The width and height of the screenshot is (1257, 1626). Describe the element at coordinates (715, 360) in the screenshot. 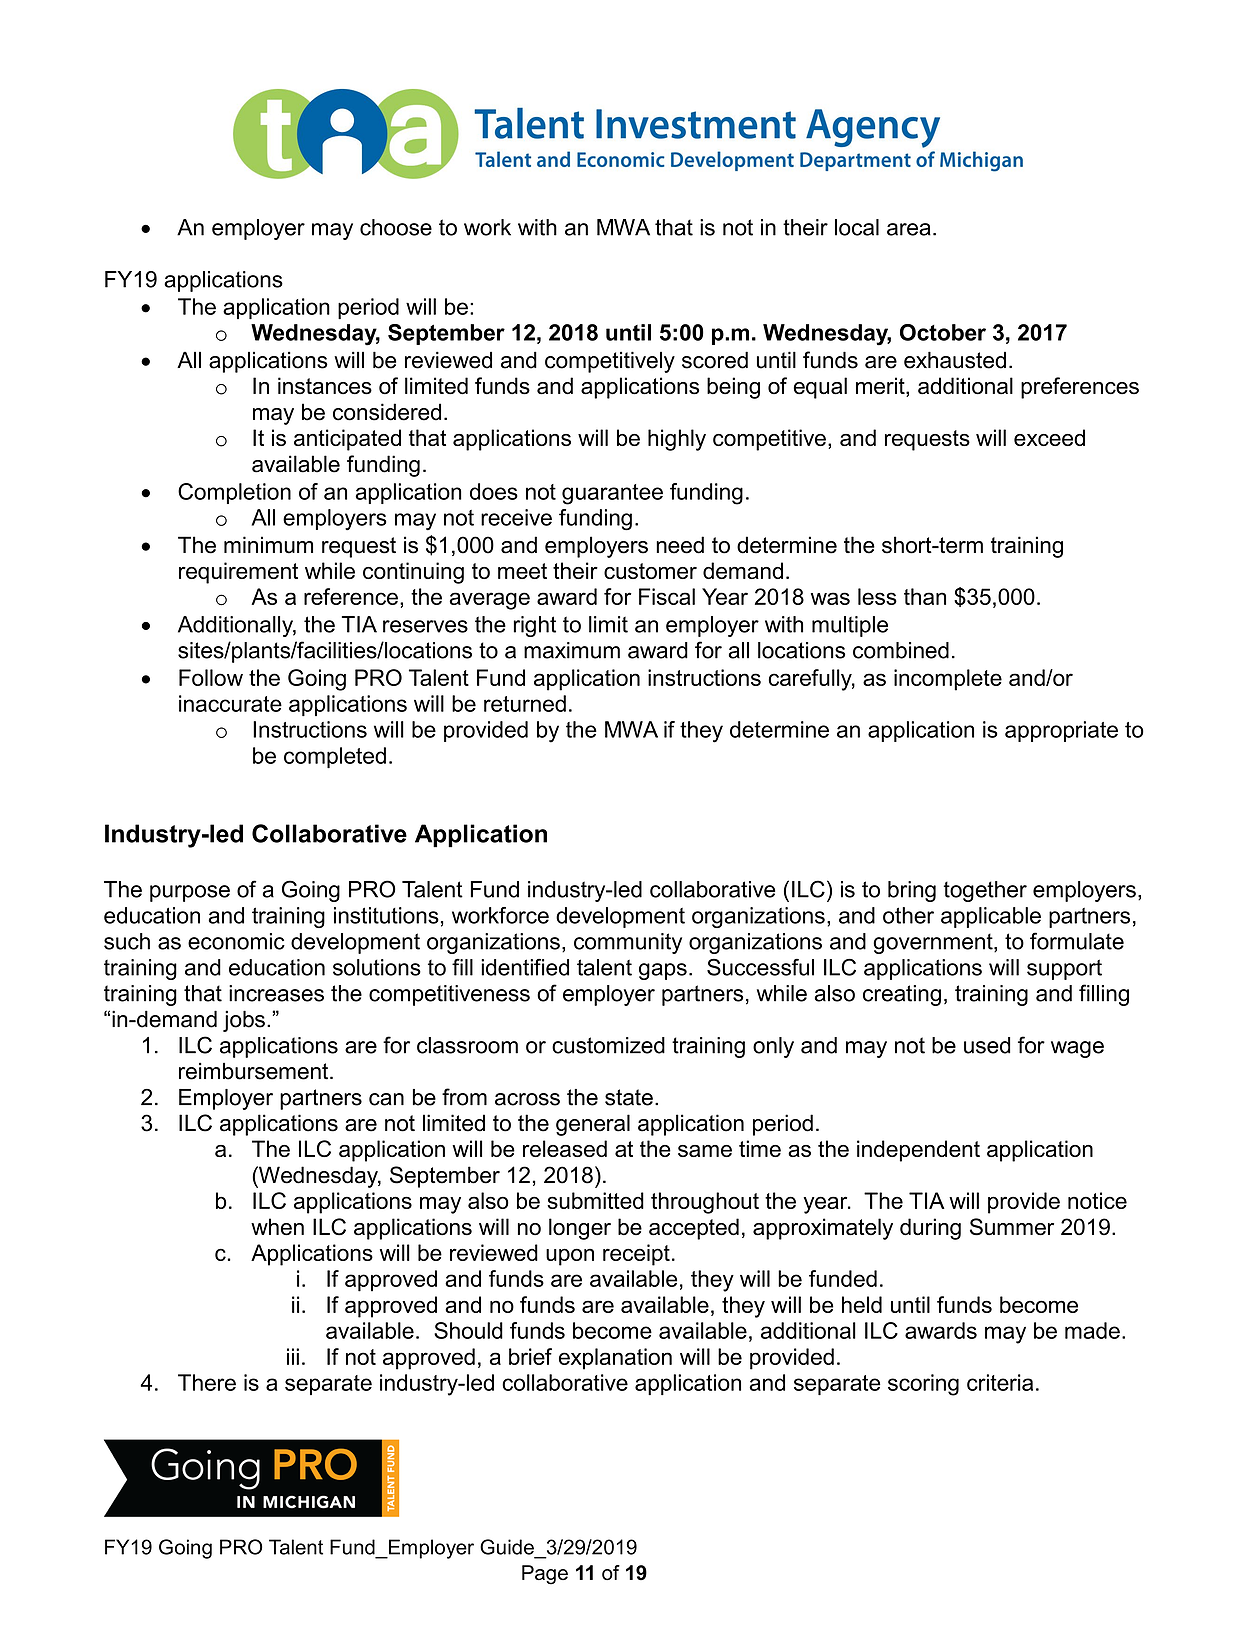

I see `scored` at that location.
